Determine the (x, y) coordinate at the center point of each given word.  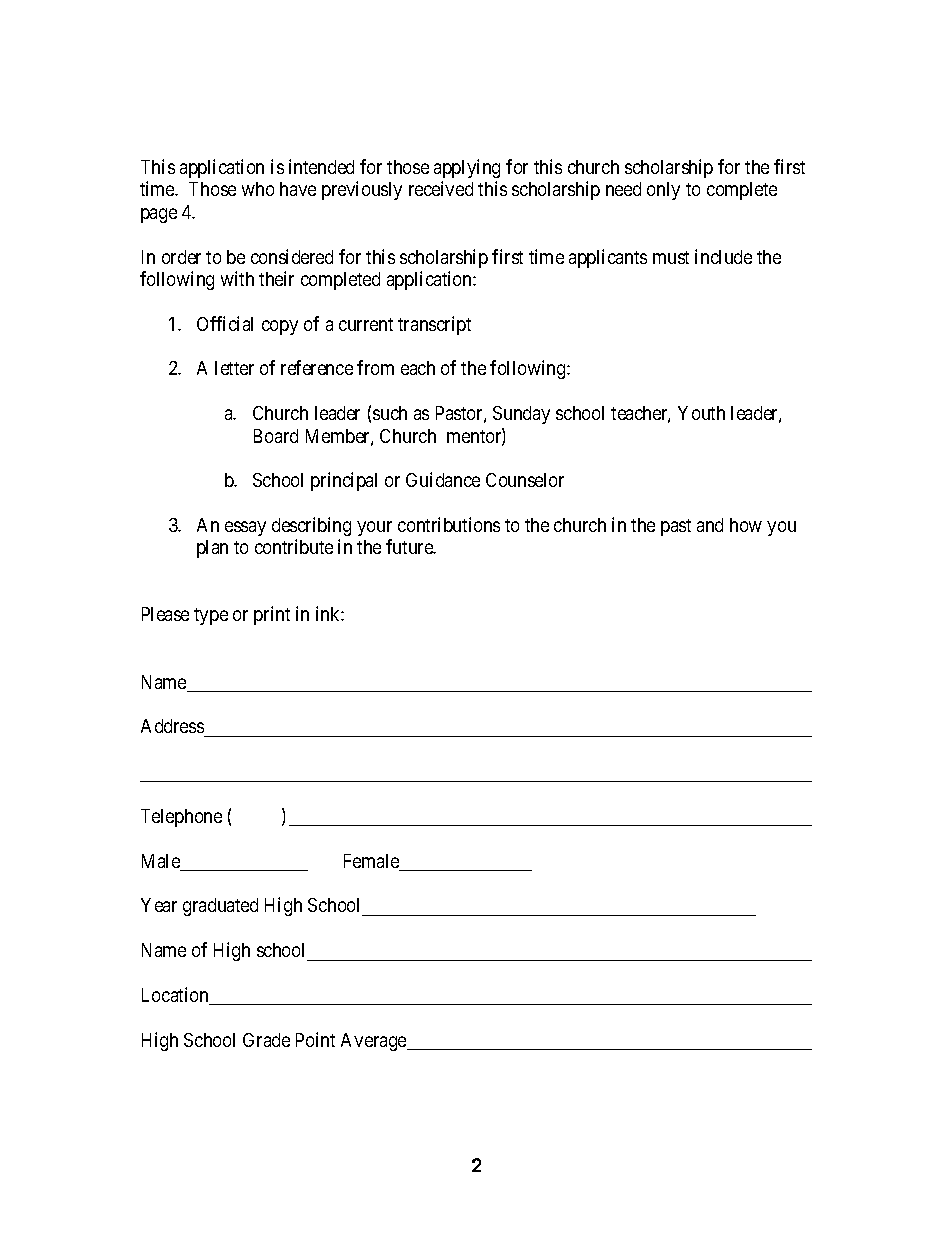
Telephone (181, 818)
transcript (434, 325)
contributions (449, 524)
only (663, 191)
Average (375, 1042)
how (746, 525)
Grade (266, 1040)
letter (234, 368)
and (710, 525)
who (258, 189)
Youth (701, 413)
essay (245, 528)
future (410, 546)
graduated (220, 907)
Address (173, 728)
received (441, 188)
